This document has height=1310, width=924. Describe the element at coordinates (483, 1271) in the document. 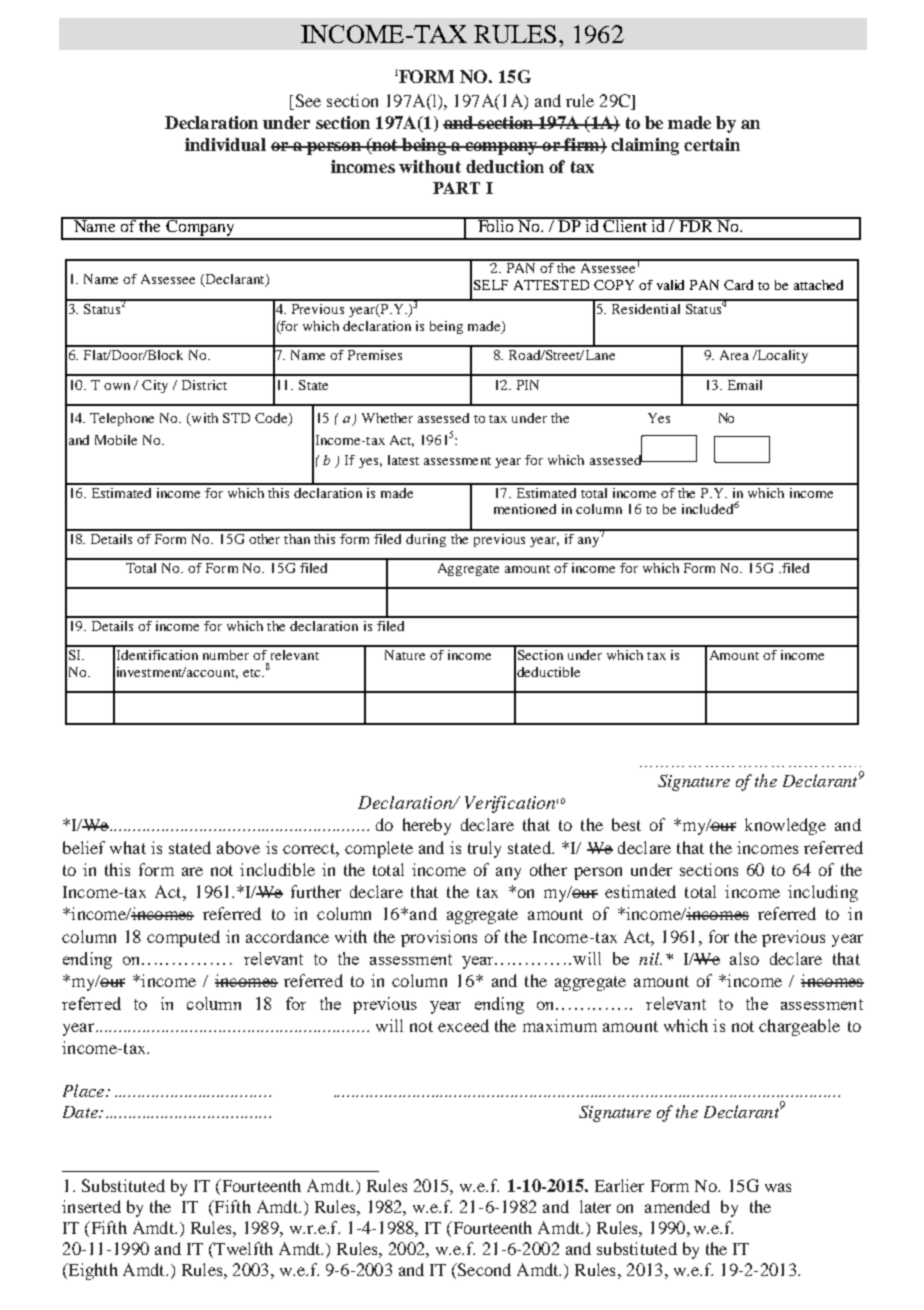

I see `Second` at that location.
